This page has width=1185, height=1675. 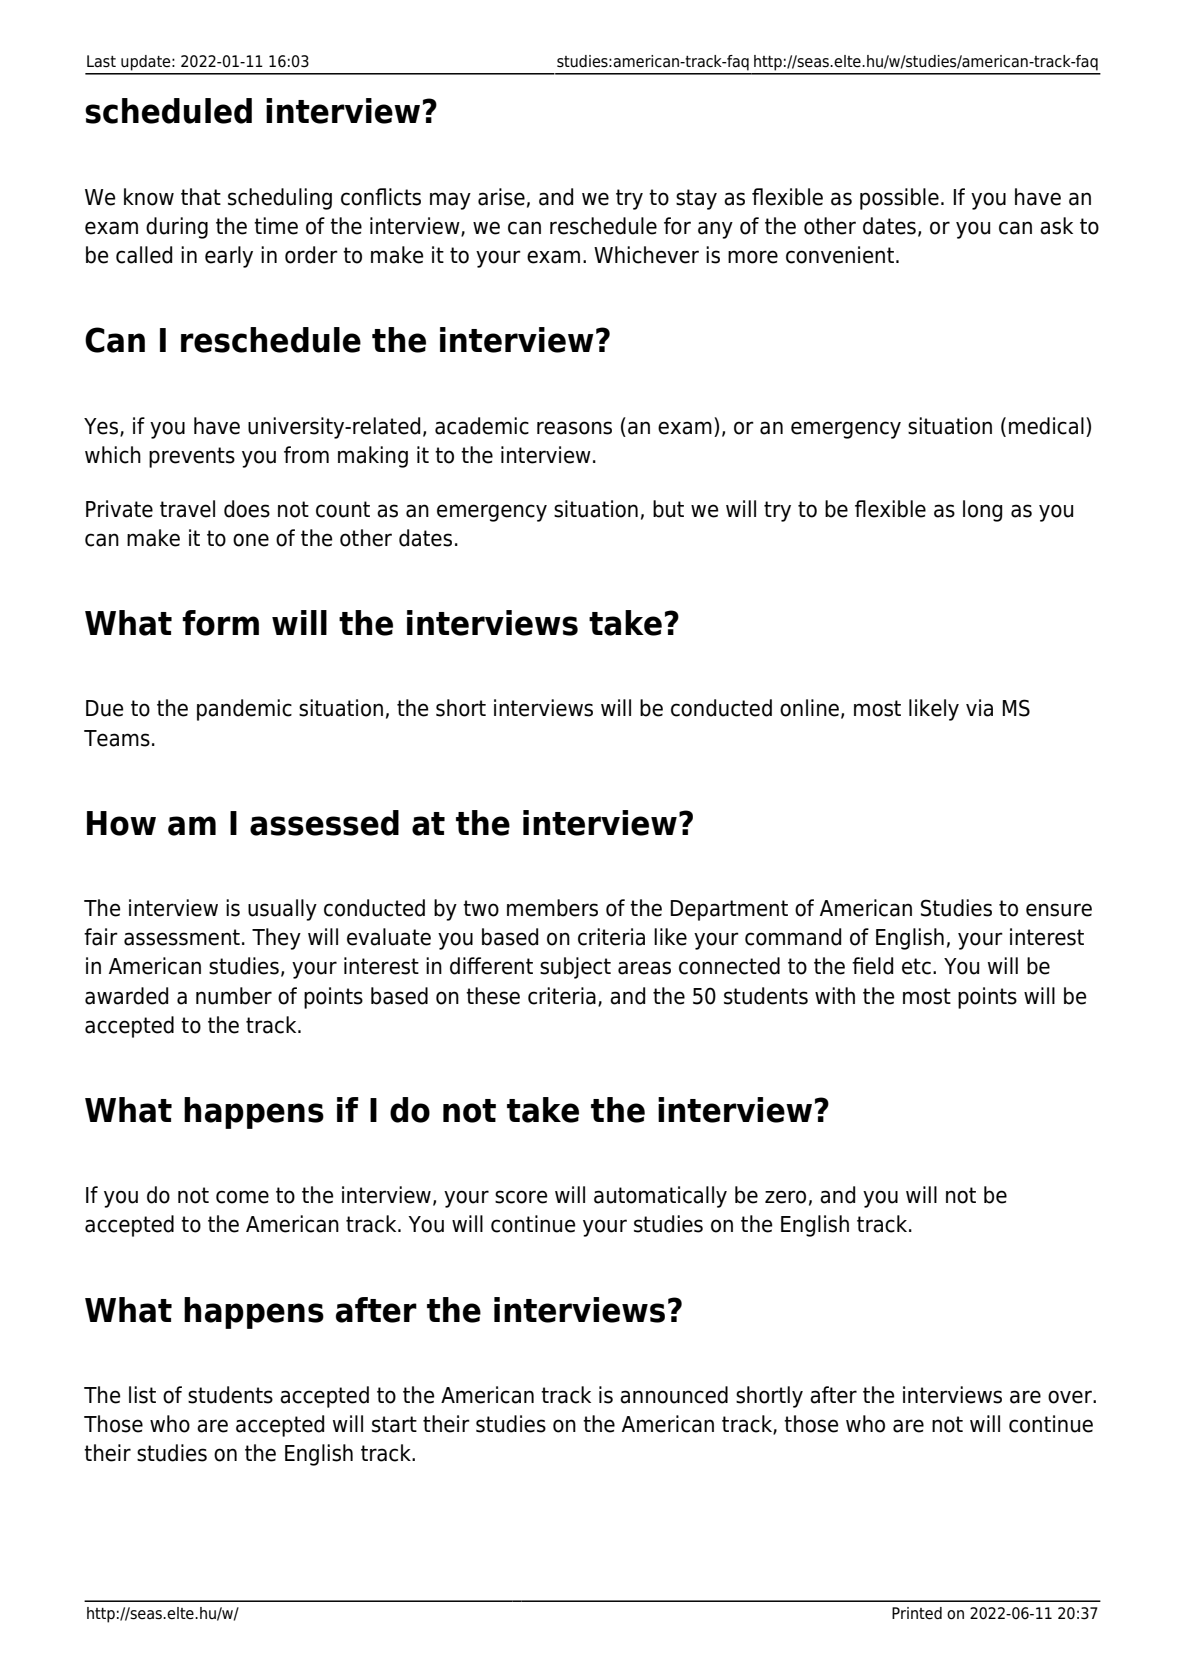 I want to click on these, so click(x=493, y=996).
